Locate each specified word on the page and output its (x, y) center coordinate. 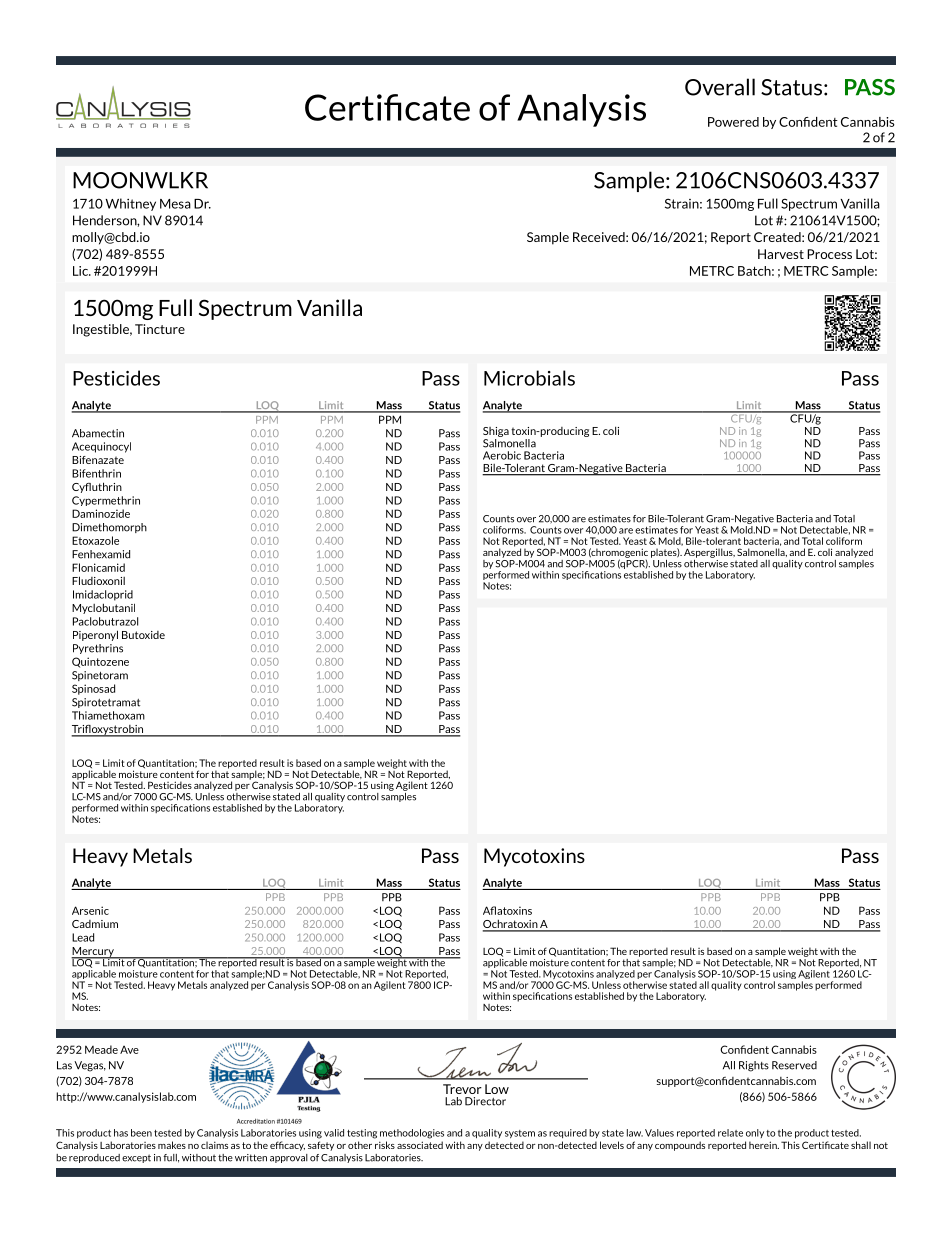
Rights (754, 1066)
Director (485, 1101)
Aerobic (502, 455)
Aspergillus (709, 553)
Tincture (160, 329)
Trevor (462, 1089)
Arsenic (90, 910)
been (141, 1133)
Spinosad (93, 689)
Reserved (794, 1065)
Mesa (175, 204)
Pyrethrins (98, 649)
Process (829, 254)
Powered (733, 122)
